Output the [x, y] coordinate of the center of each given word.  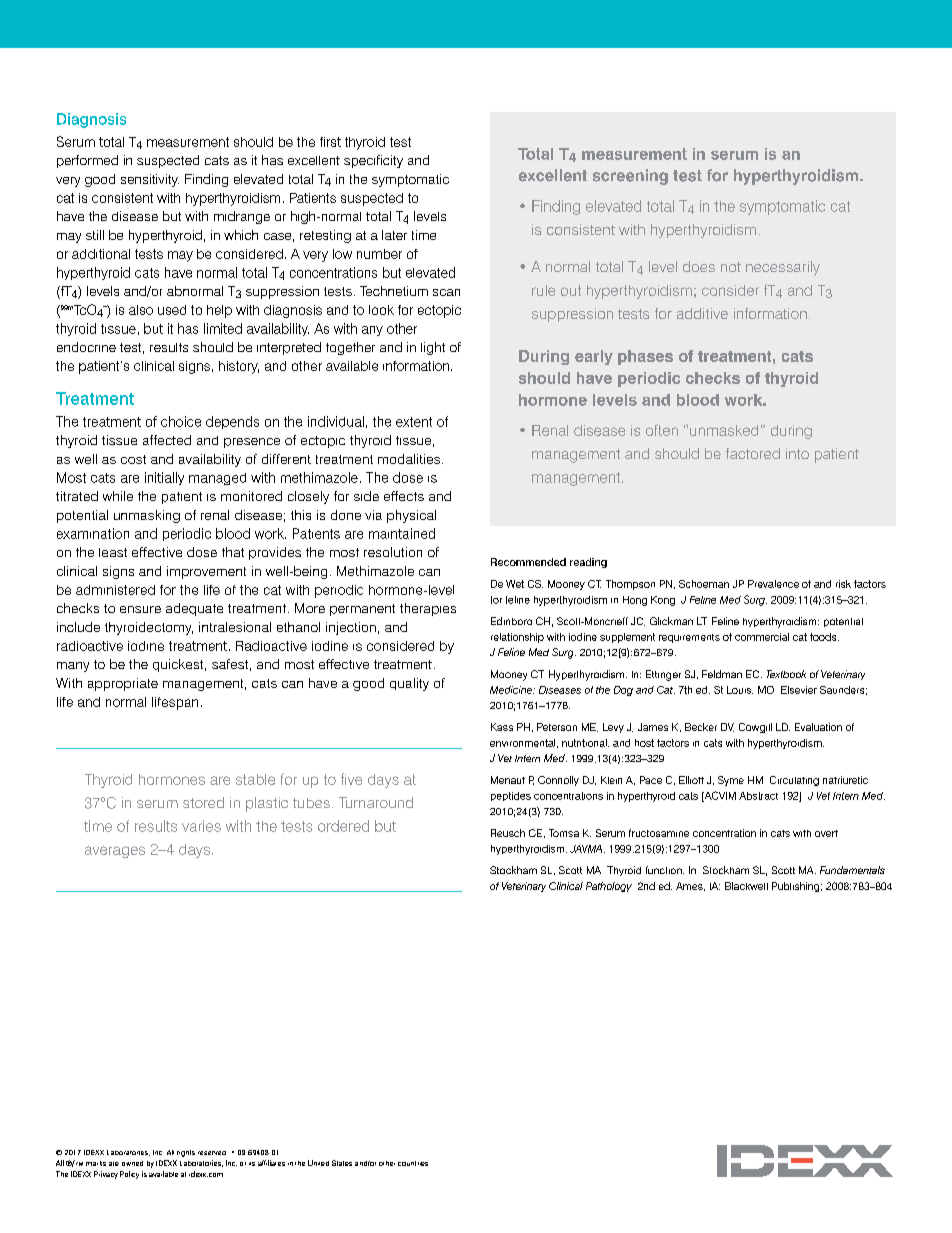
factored [753, 453]
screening [630, 177]
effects [404, 496]
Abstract [758, 796]
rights [186, 1153]
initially [164, 478]
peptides [511, 796]
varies [201, 826]
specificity [373, 161]
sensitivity [150, 180]
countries [413, 1163]
